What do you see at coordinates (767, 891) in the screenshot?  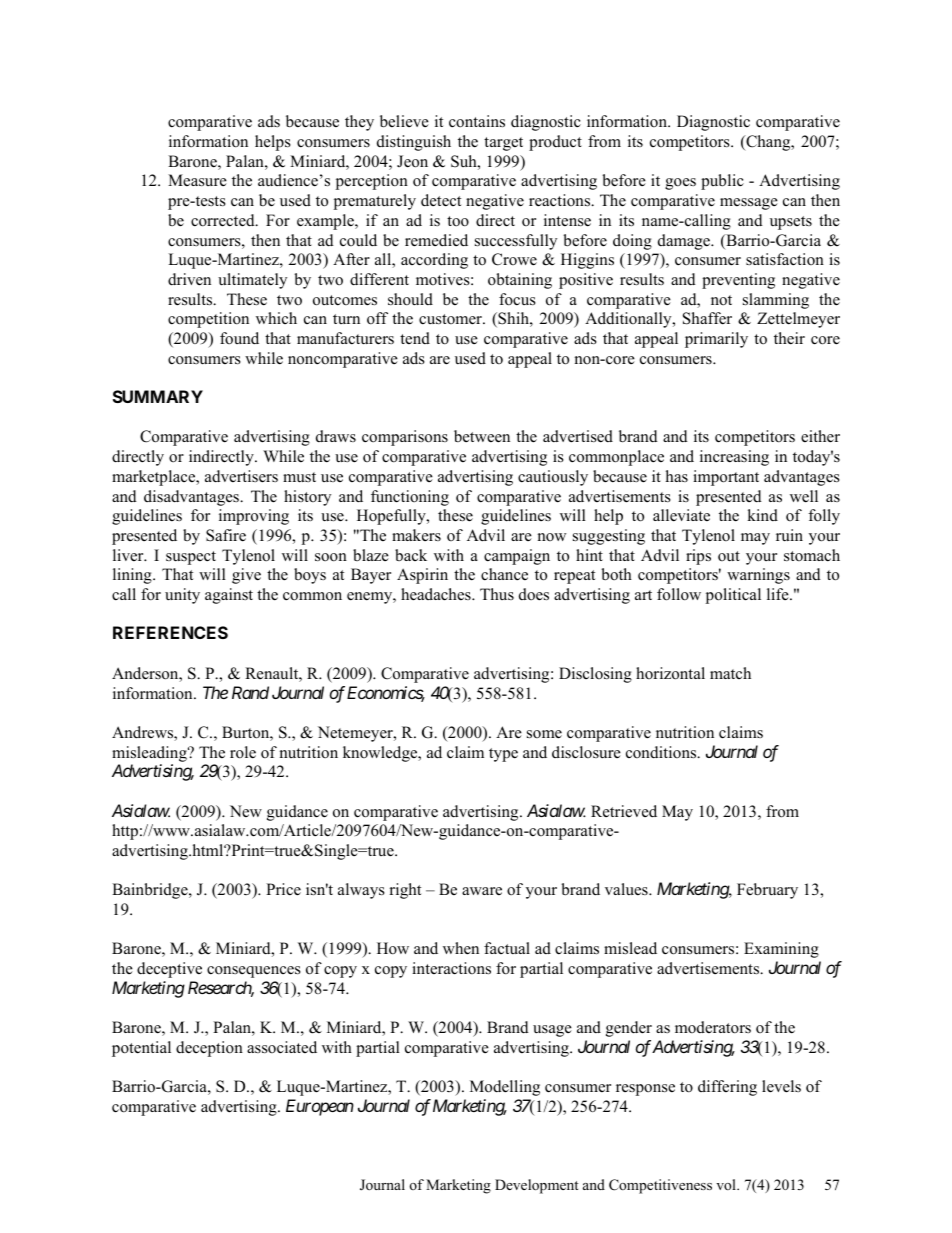 I see `February` at bounding box center [767, 891].
